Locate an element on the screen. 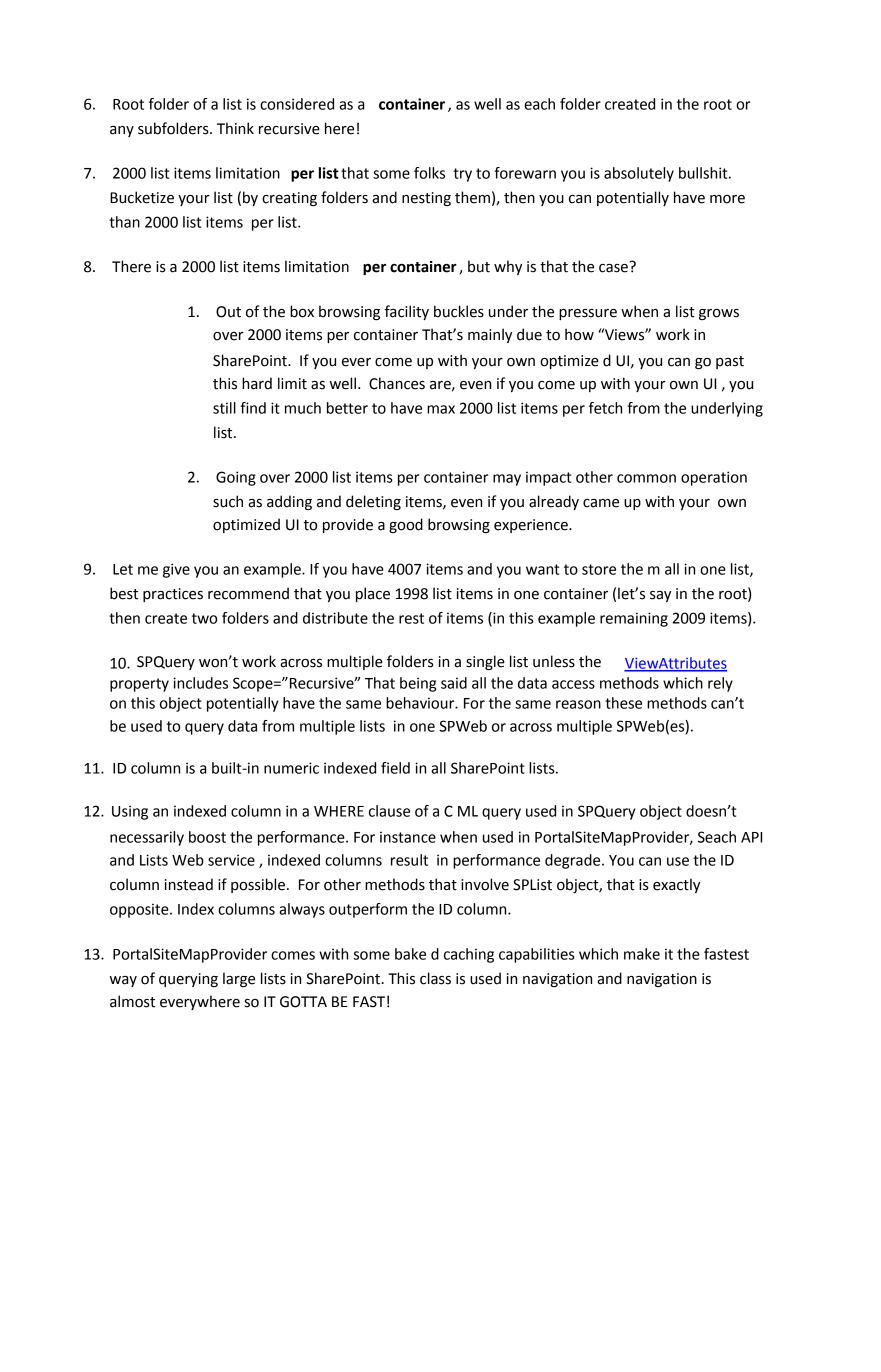  good is located at coordinates (406, 525).
